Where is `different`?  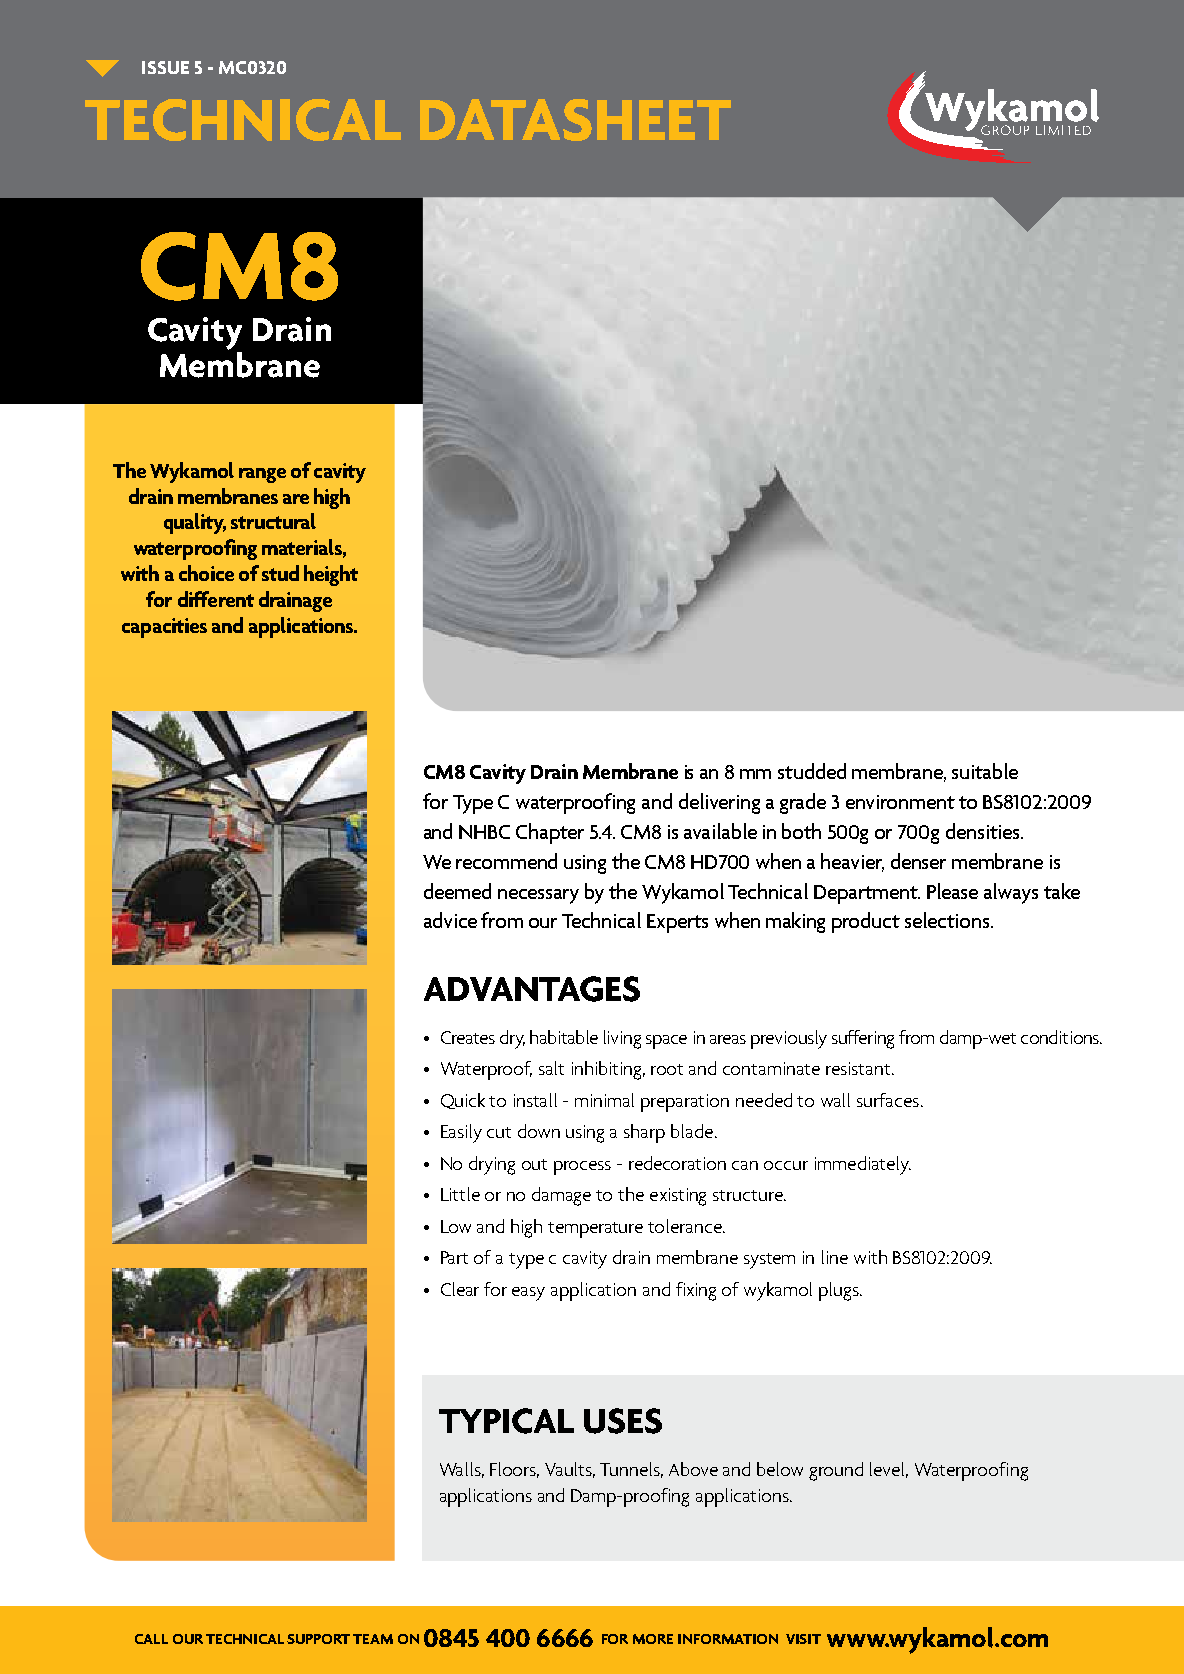 different is located at coordinates (216, 599).
